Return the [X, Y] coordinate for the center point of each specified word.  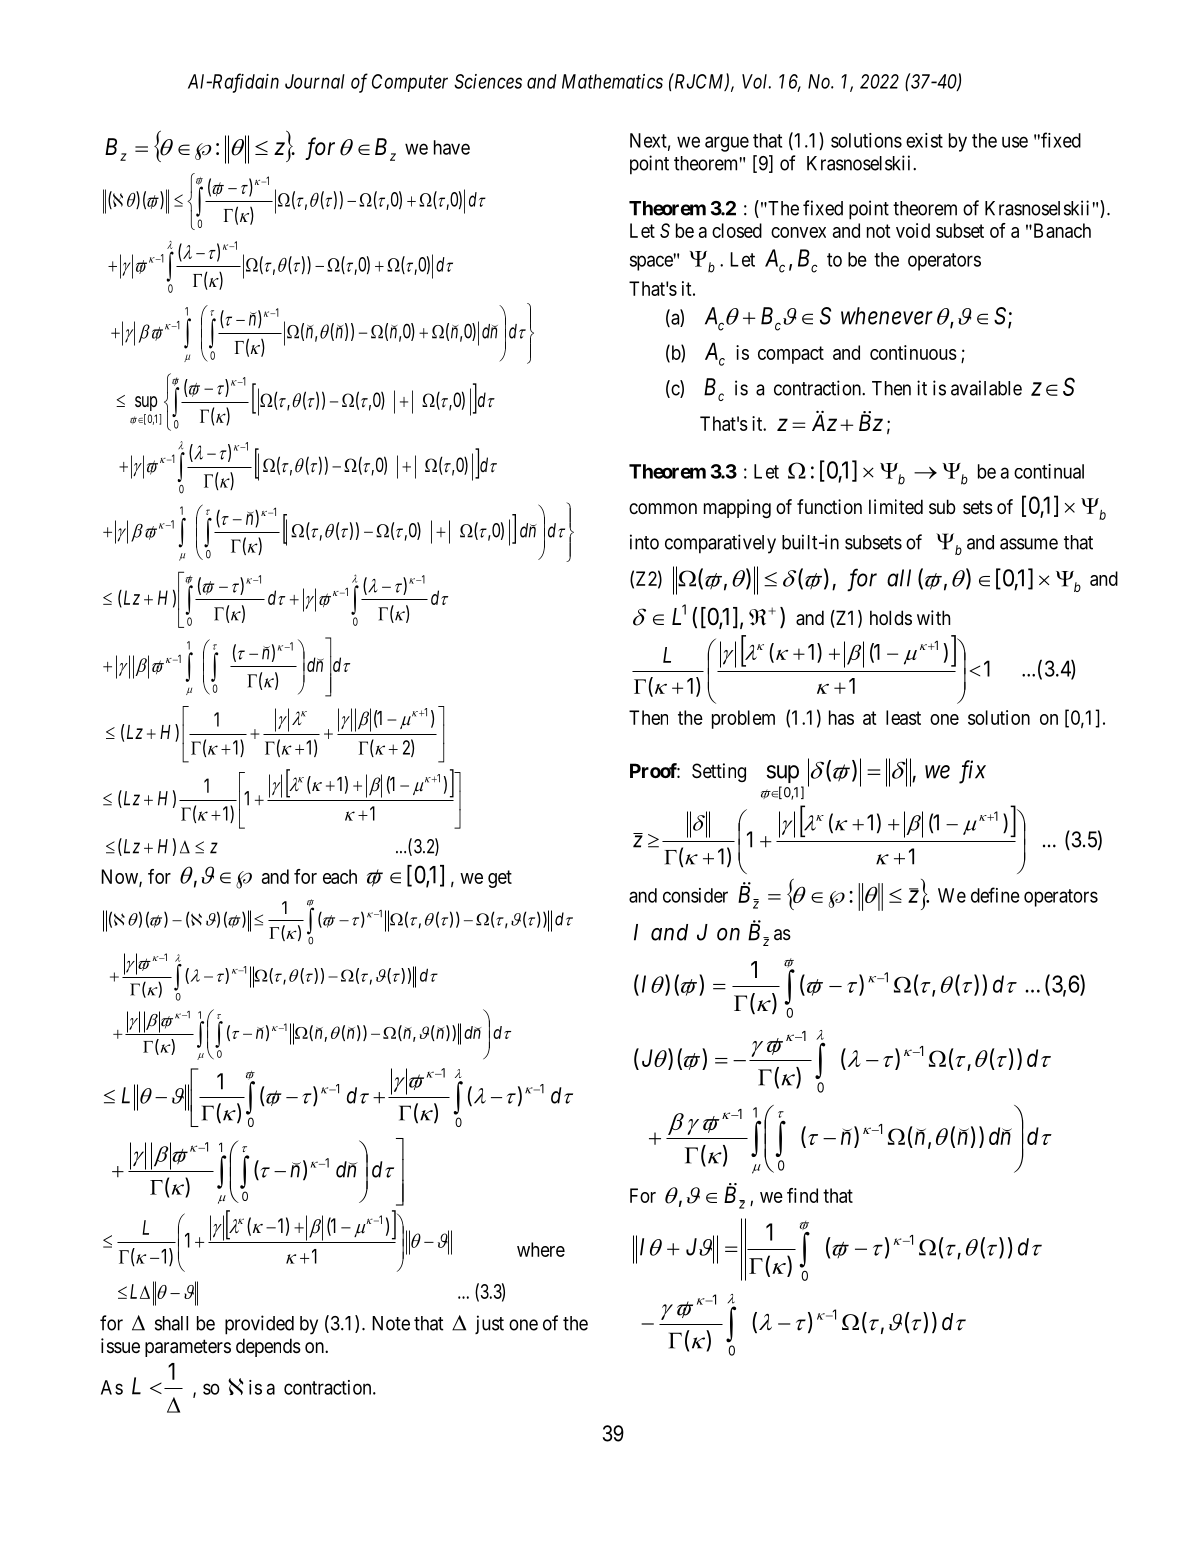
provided [259, 1325]
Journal [315, 81]
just [489, 1324]
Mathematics [612, 81]
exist [924, 140]
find [802, 1195]
